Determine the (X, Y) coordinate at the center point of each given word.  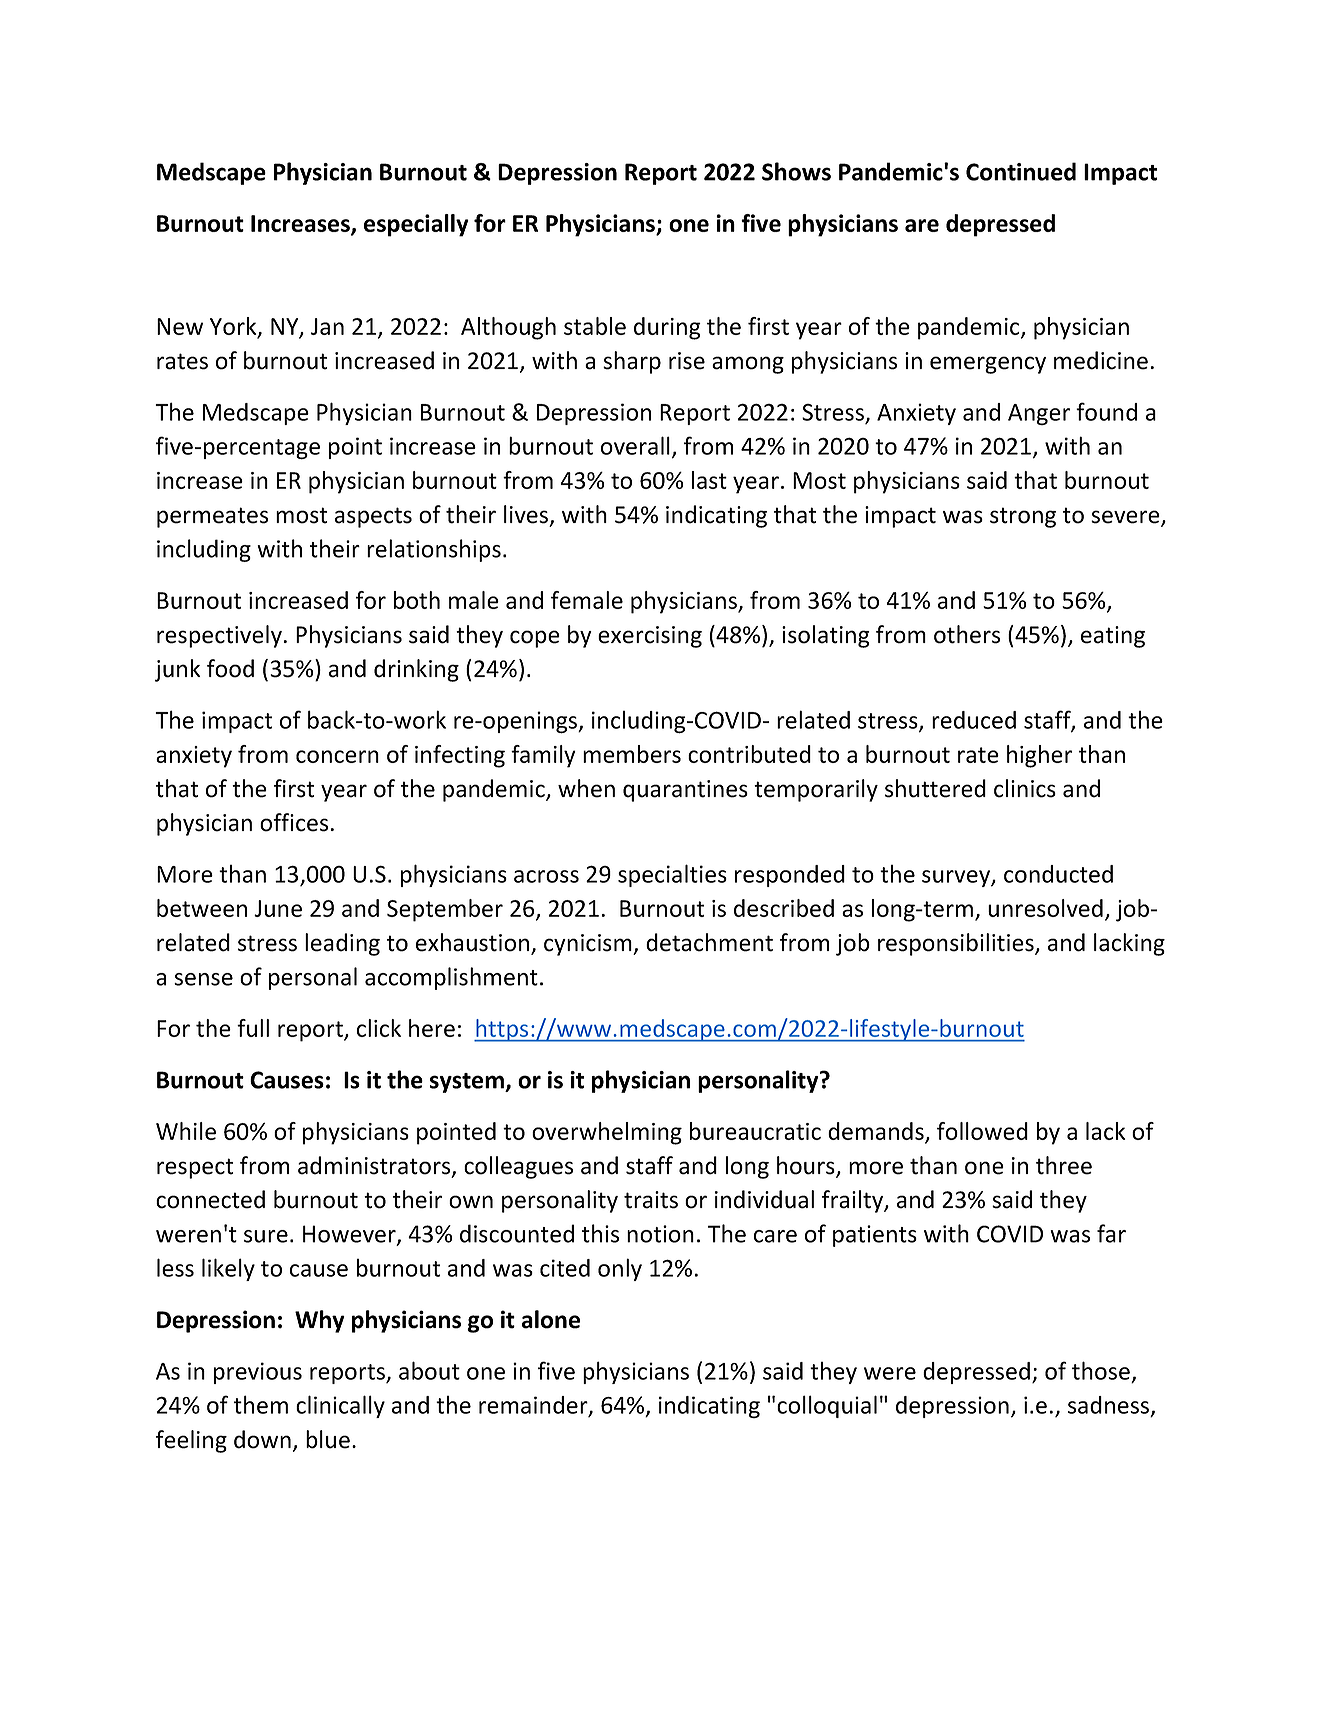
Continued (1021, 171)
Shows (796, 171)
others (967, 634)
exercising (650, 637)
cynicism (589, 945)
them (261, 1404)
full (253, 1028)
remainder (534, 1406)
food (230, 668)
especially (416, 225)
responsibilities (957, 944)
